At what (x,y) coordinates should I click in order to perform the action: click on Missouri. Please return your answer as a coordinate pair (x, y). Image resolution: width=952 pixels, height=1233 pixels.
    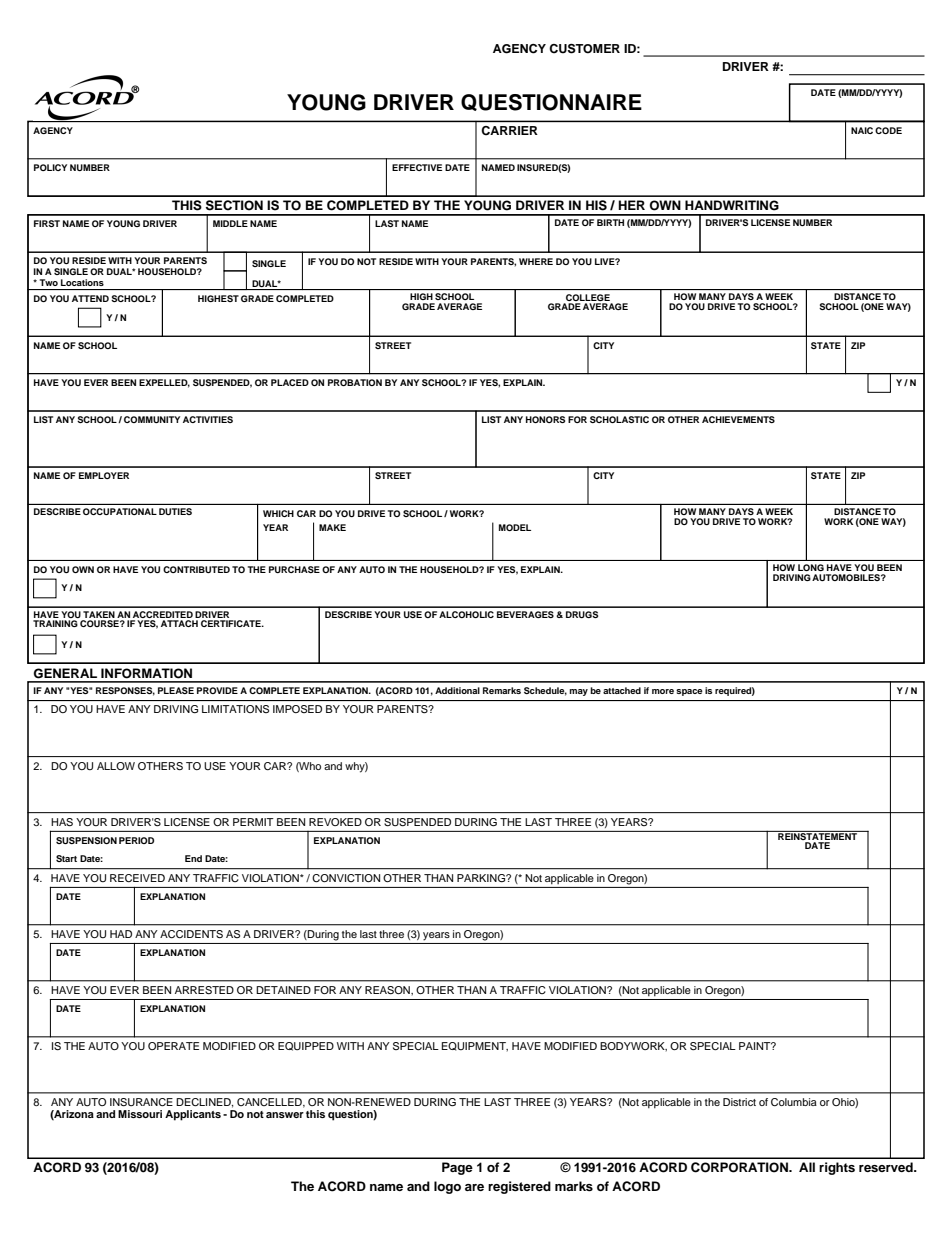
    Looking at the image, I should click on (140, 1114).
